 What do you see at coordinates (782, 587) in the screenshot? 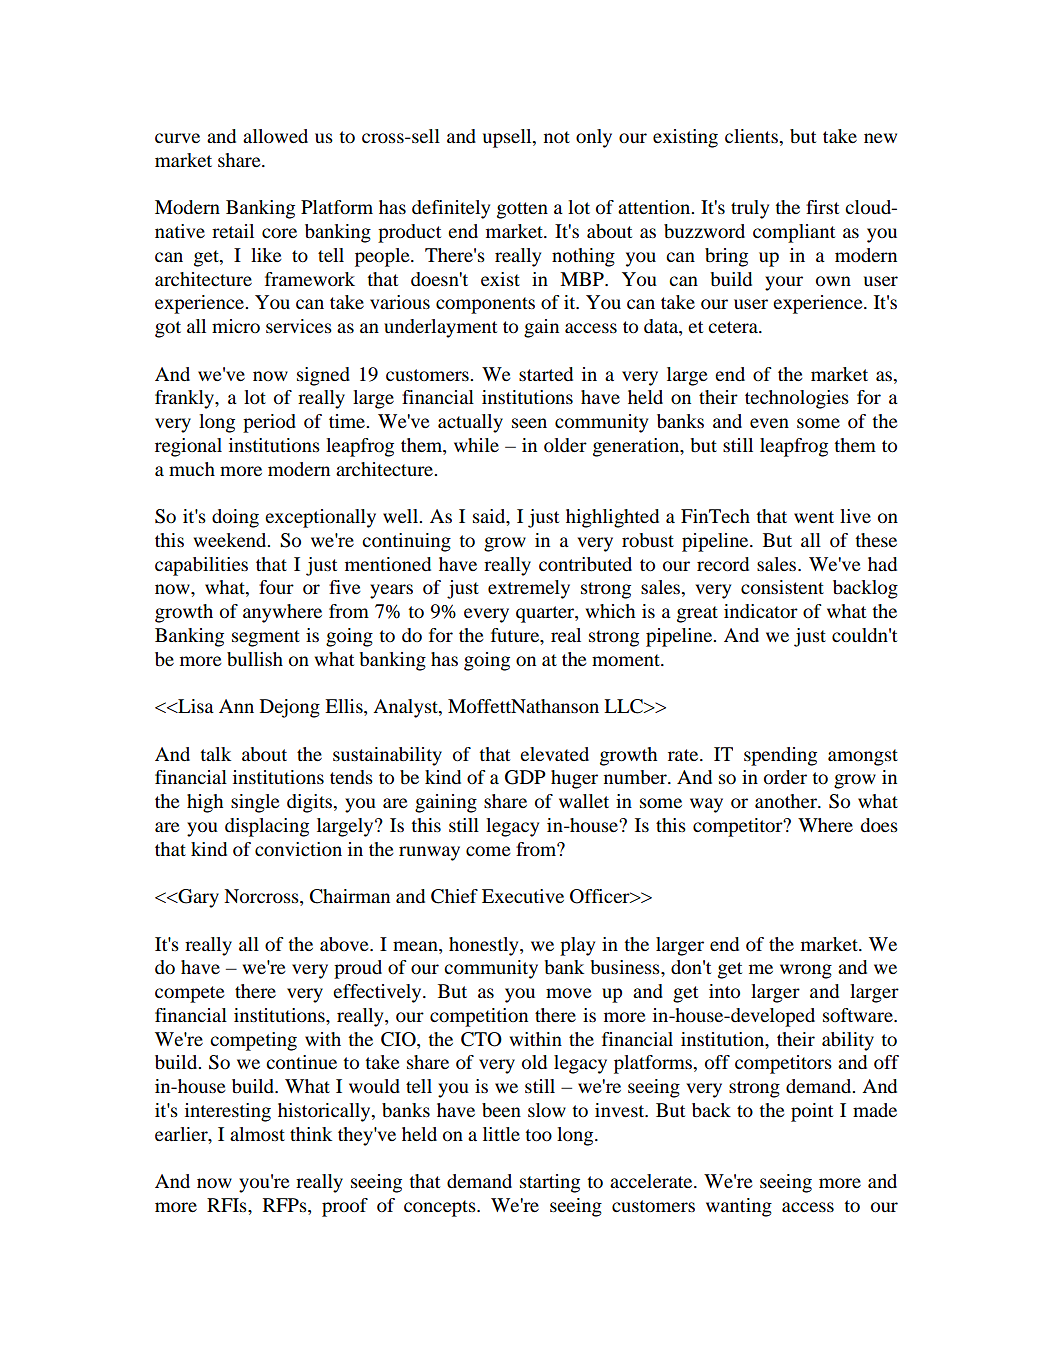
I see `consistent` at bounding box center [782, 587].
